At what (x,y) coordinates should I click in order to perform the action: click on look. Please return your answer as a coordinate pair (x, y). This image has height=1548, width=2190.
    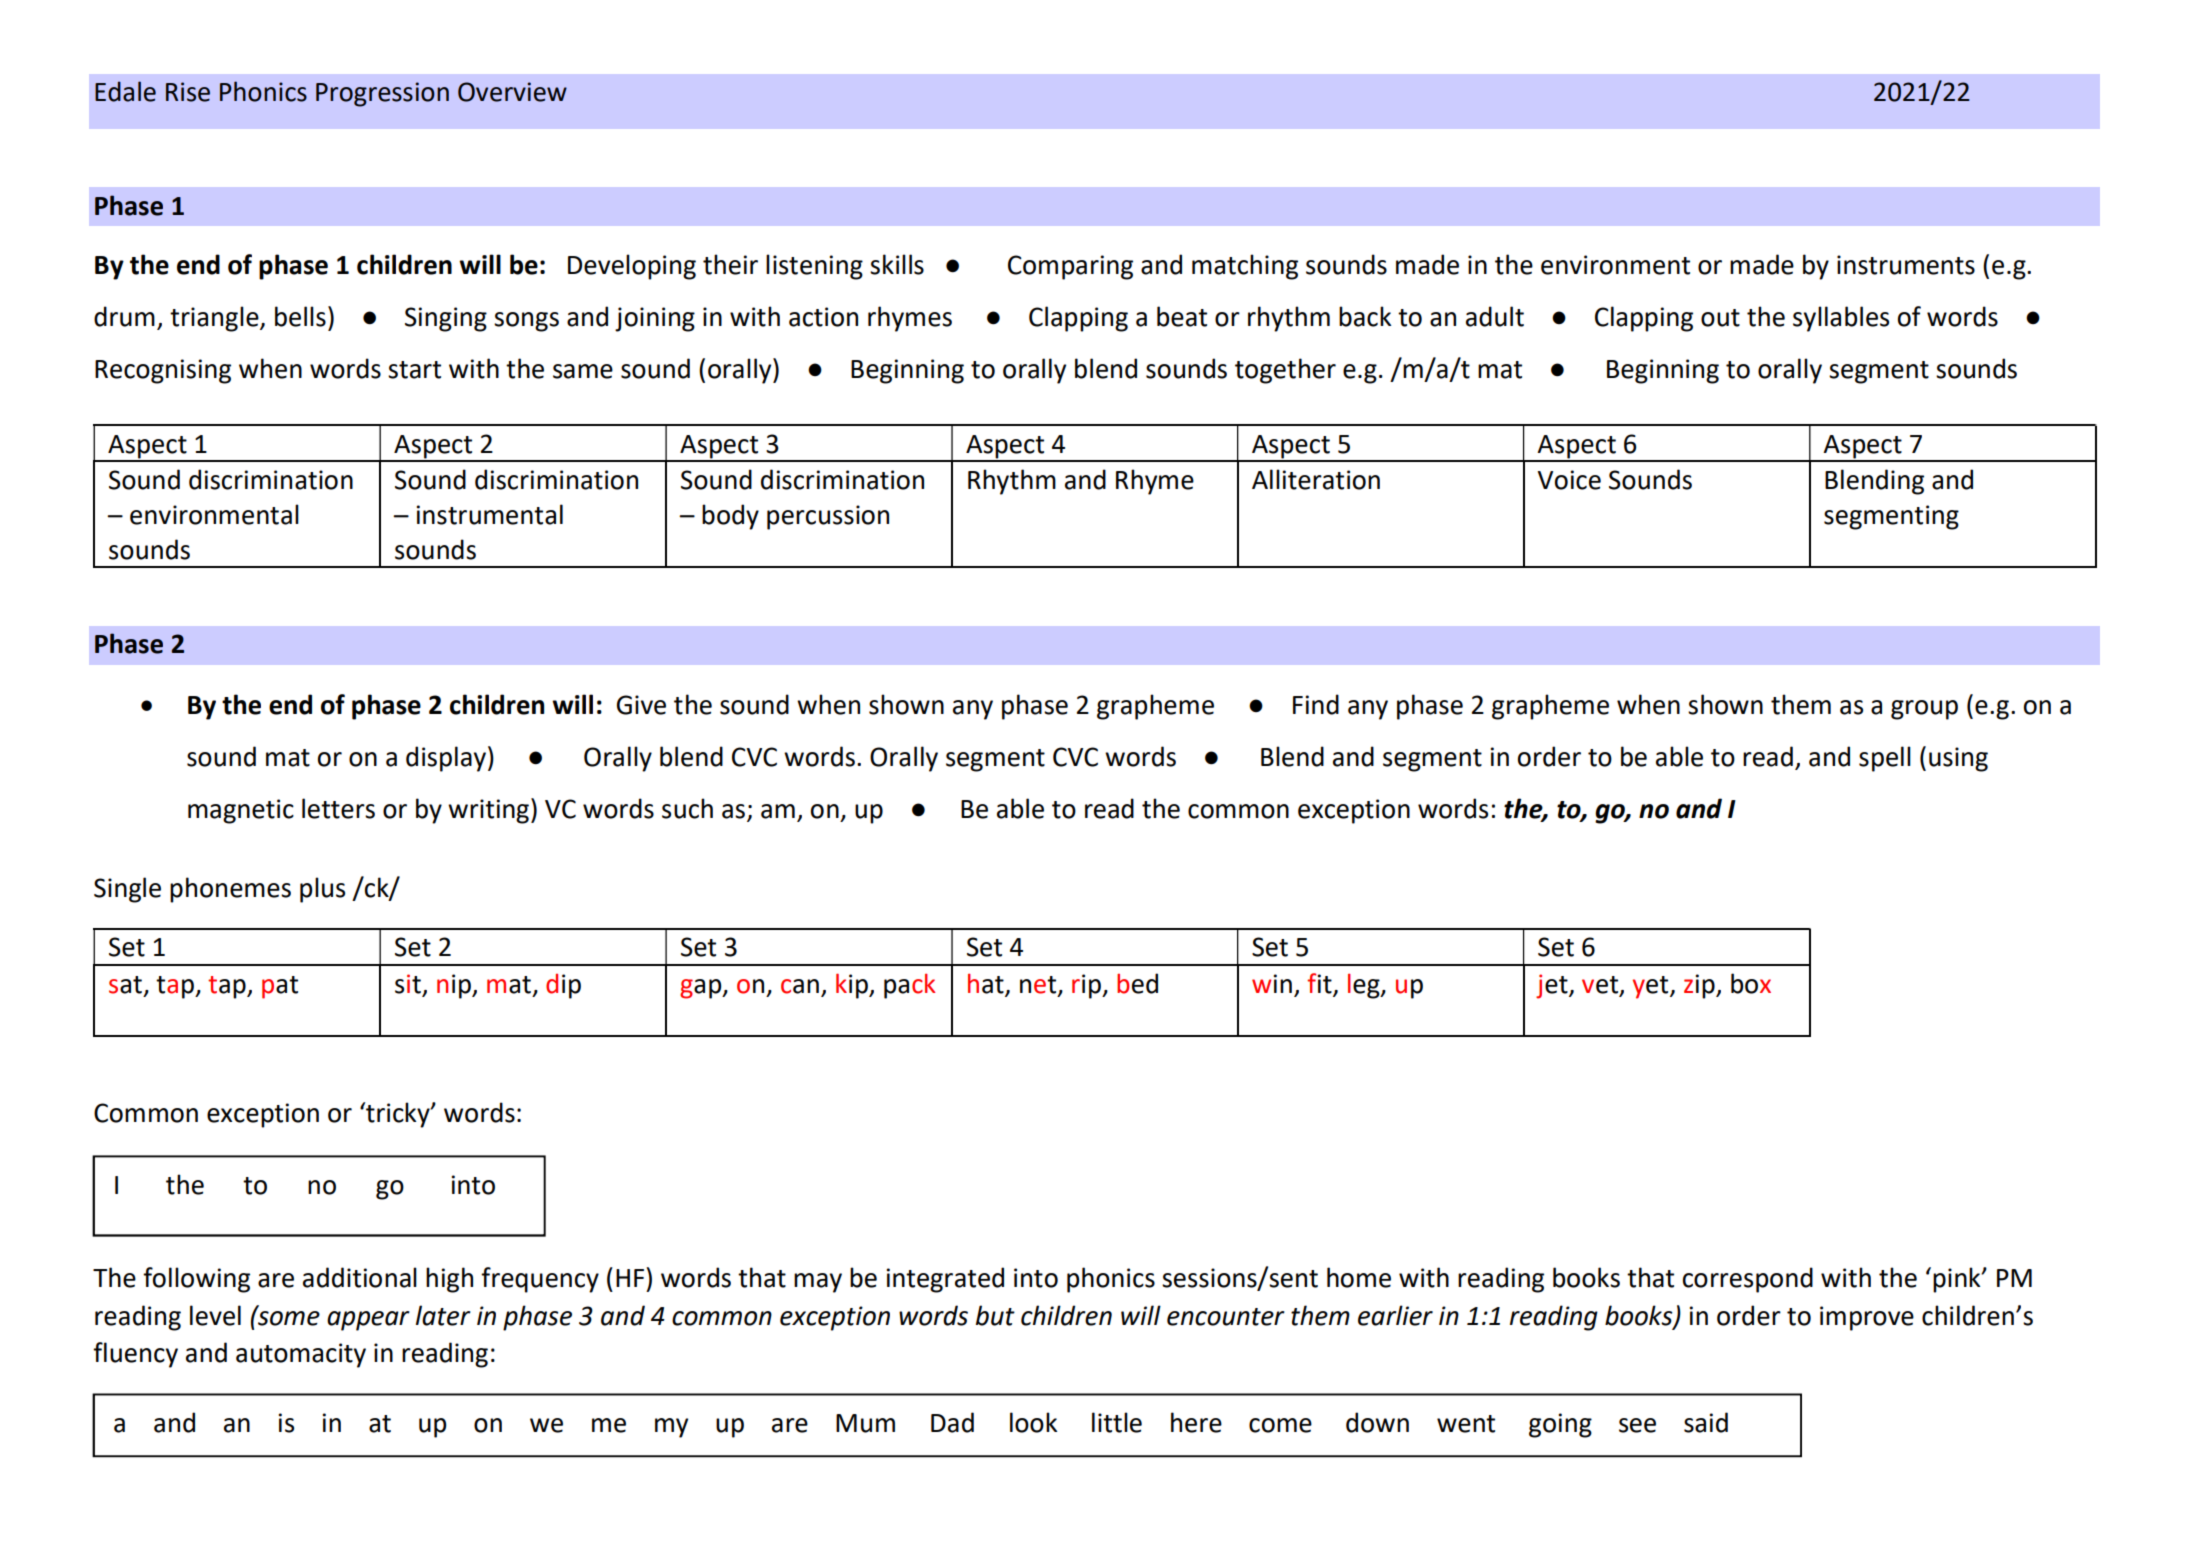
    Looking at the image, I should click on (1033, 1422).
